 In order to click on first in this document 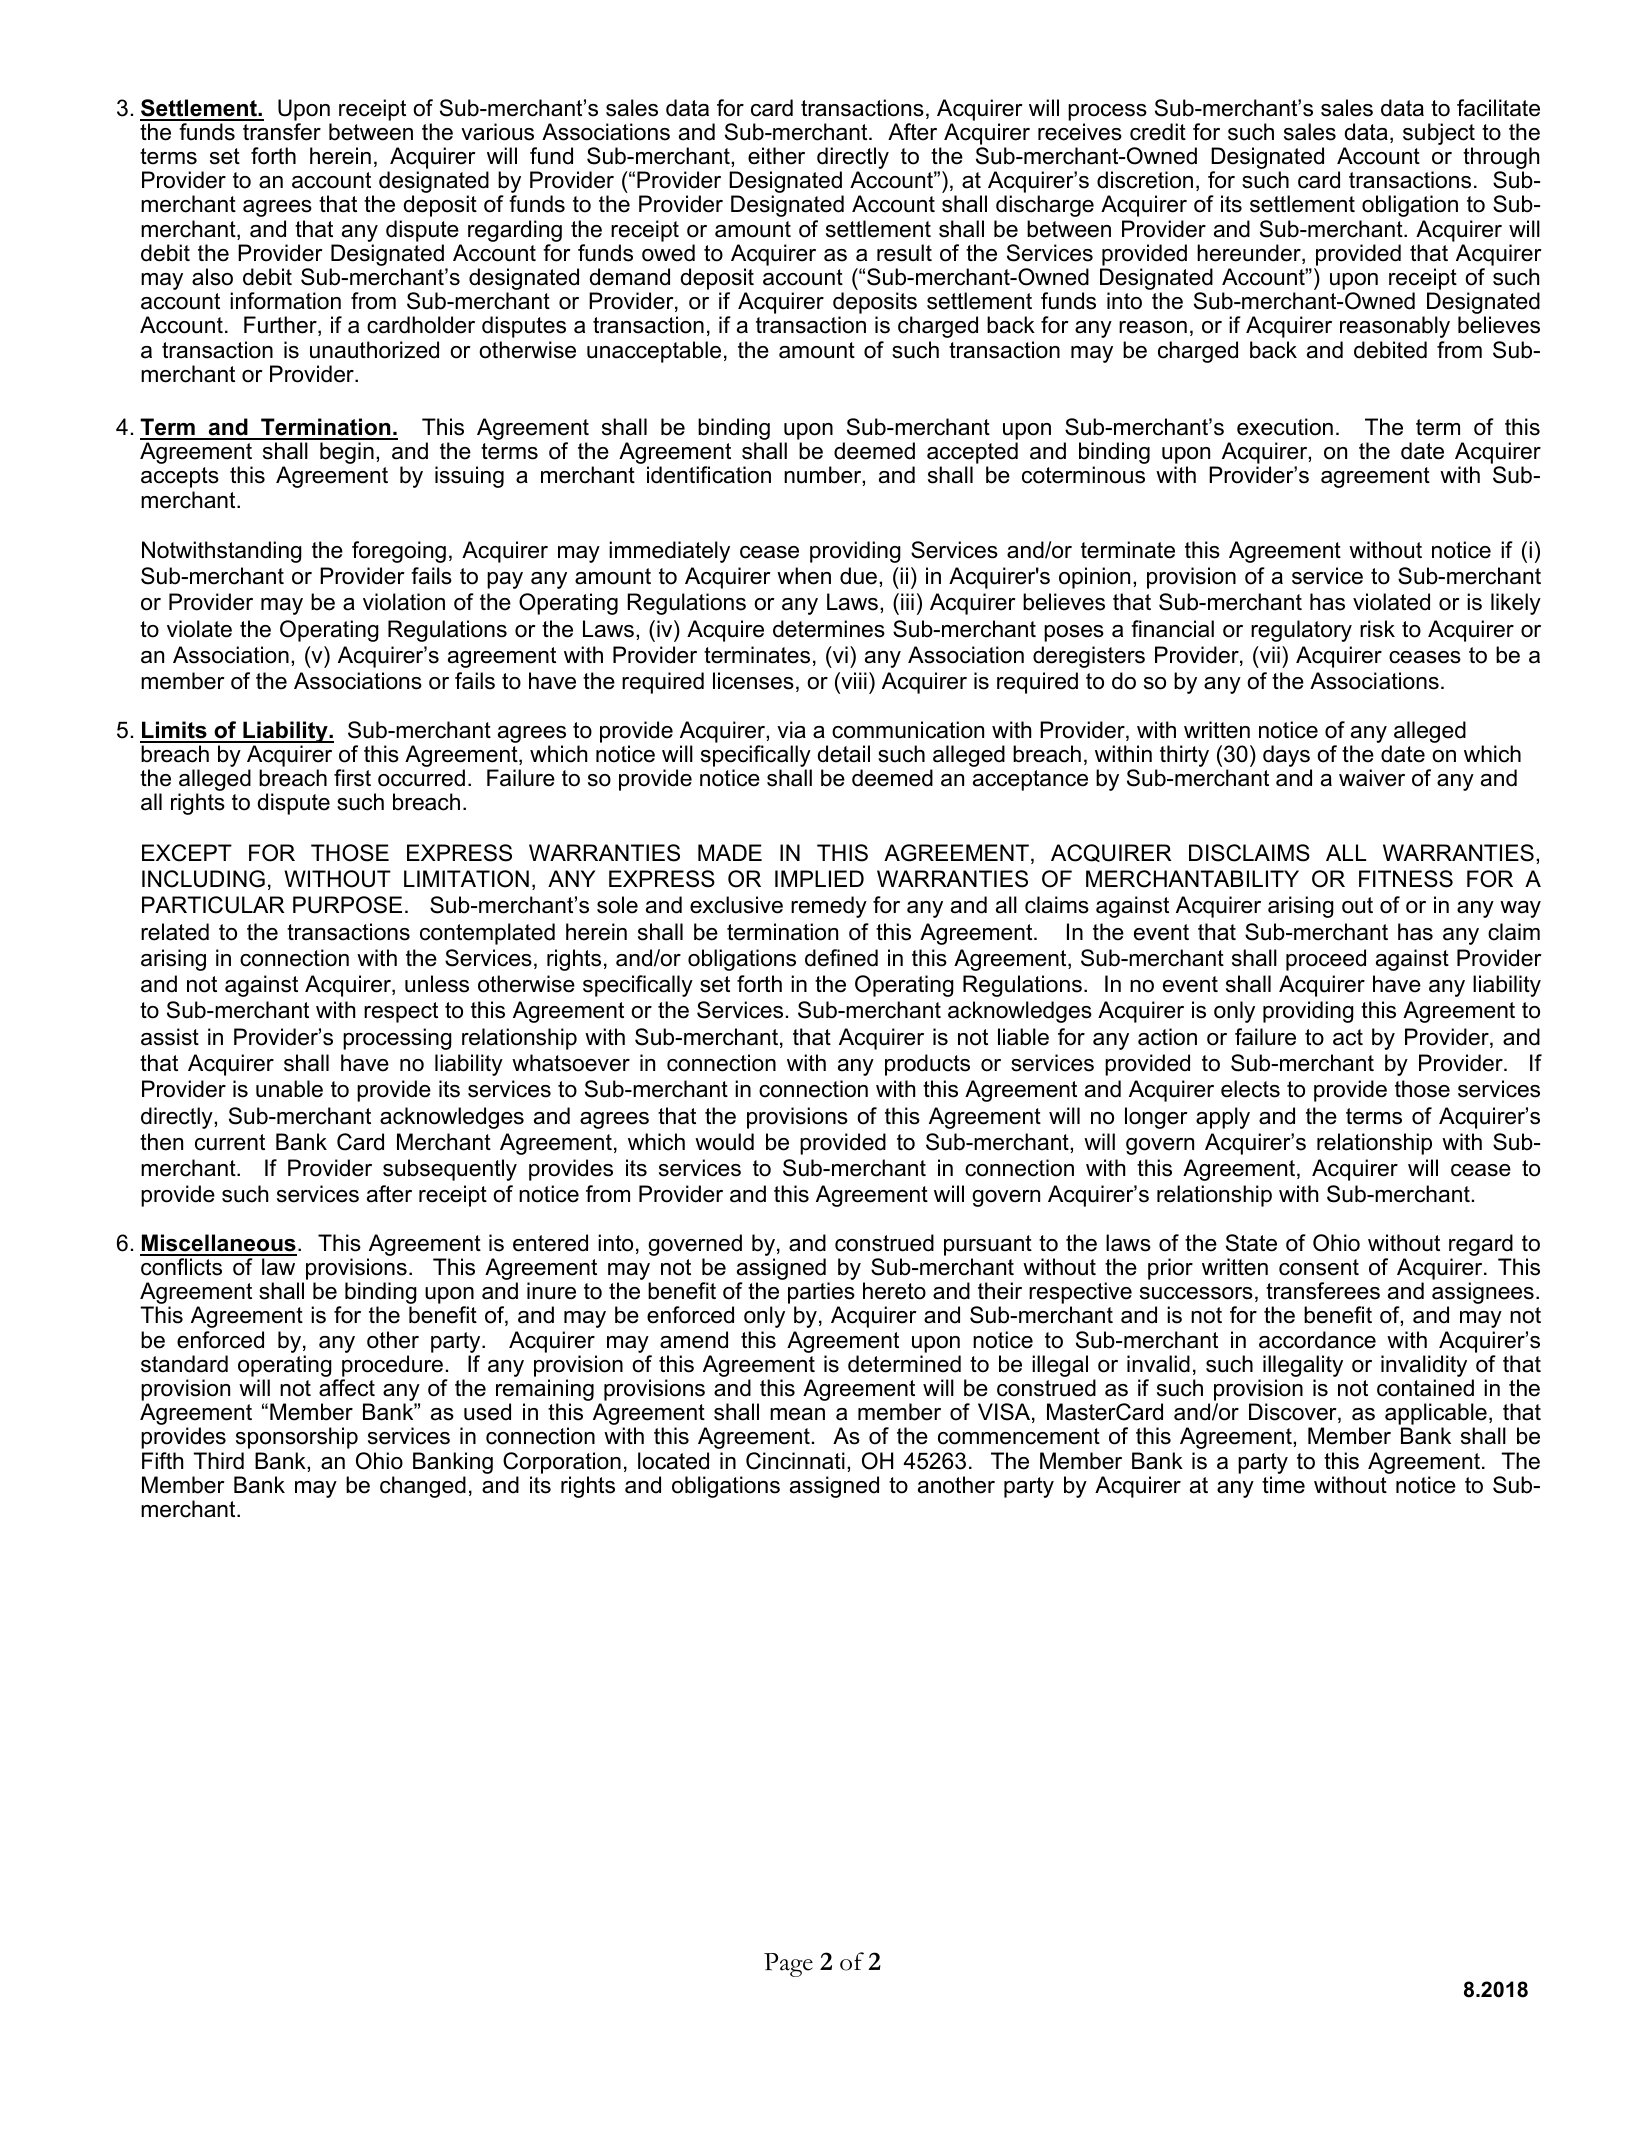, I will do `click(352, 778)`.
